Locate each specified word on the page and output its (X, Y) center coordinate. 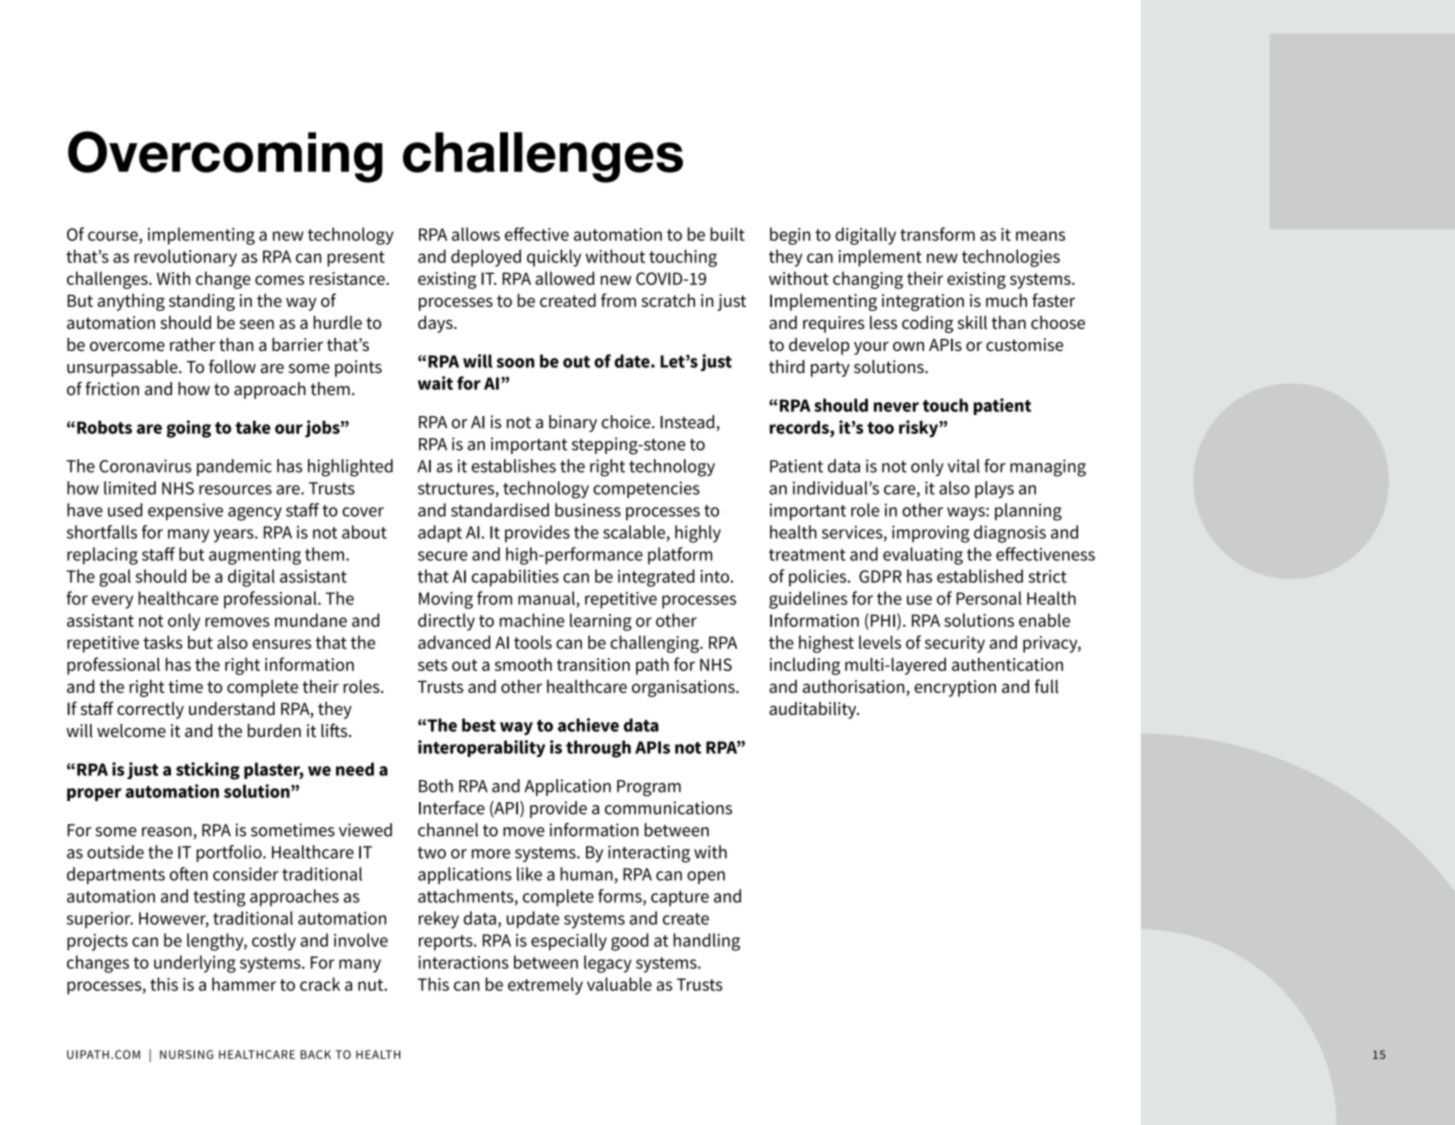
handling (706, 942)
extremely (545, 986)
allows (476, 234)
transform (937, 234)
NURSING (186, 1054)
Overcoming (225, 157)
